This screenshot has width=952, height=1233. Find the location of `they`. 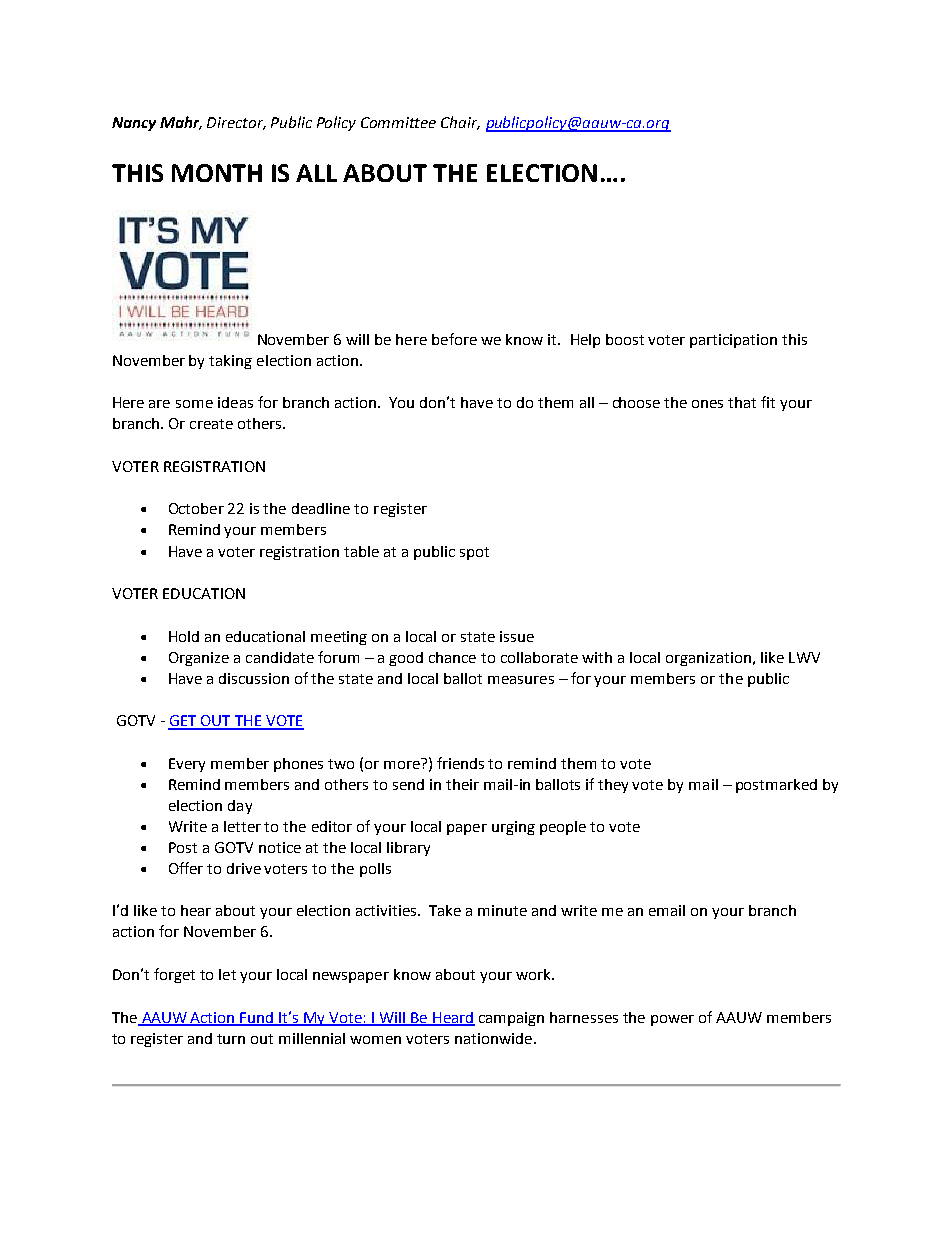

they is located at coordinates (613, 786).
